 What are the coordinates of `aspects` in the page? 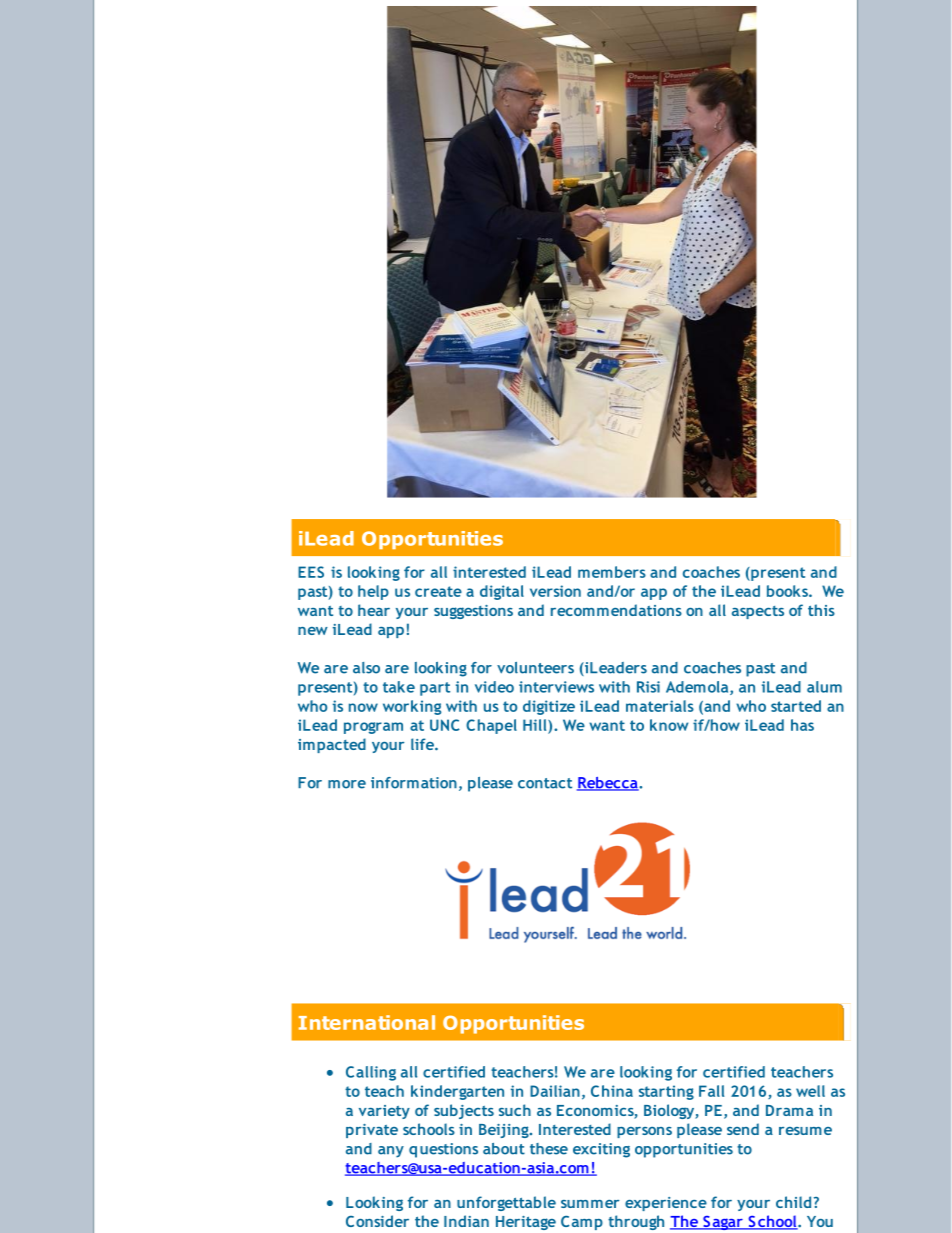 It's located at (758, 612).
